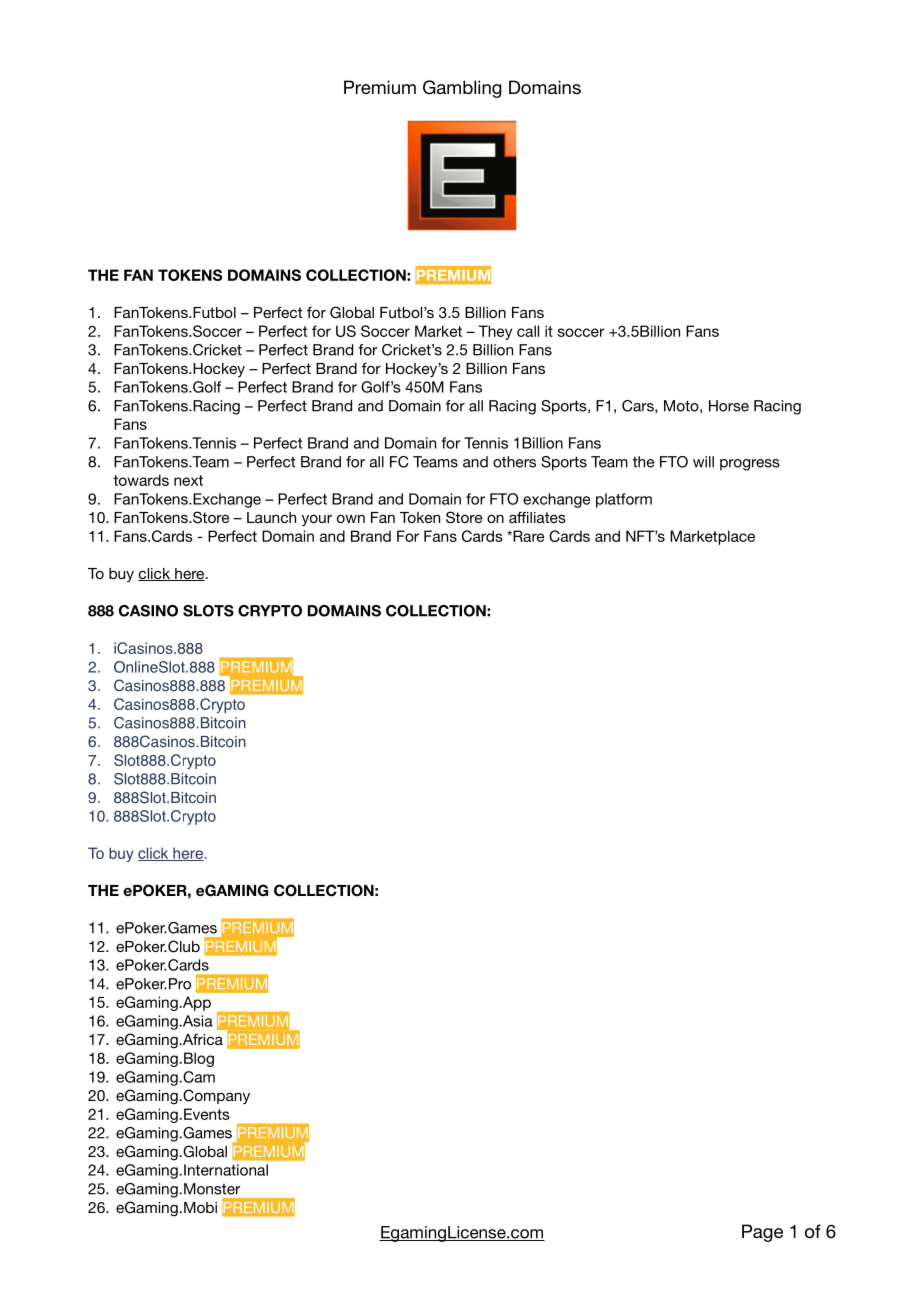 The height and width of the page is (1308, 924). What do you see at coordinates (703, 462) in the page?
I see `will` at bounding box center [703, 462].
